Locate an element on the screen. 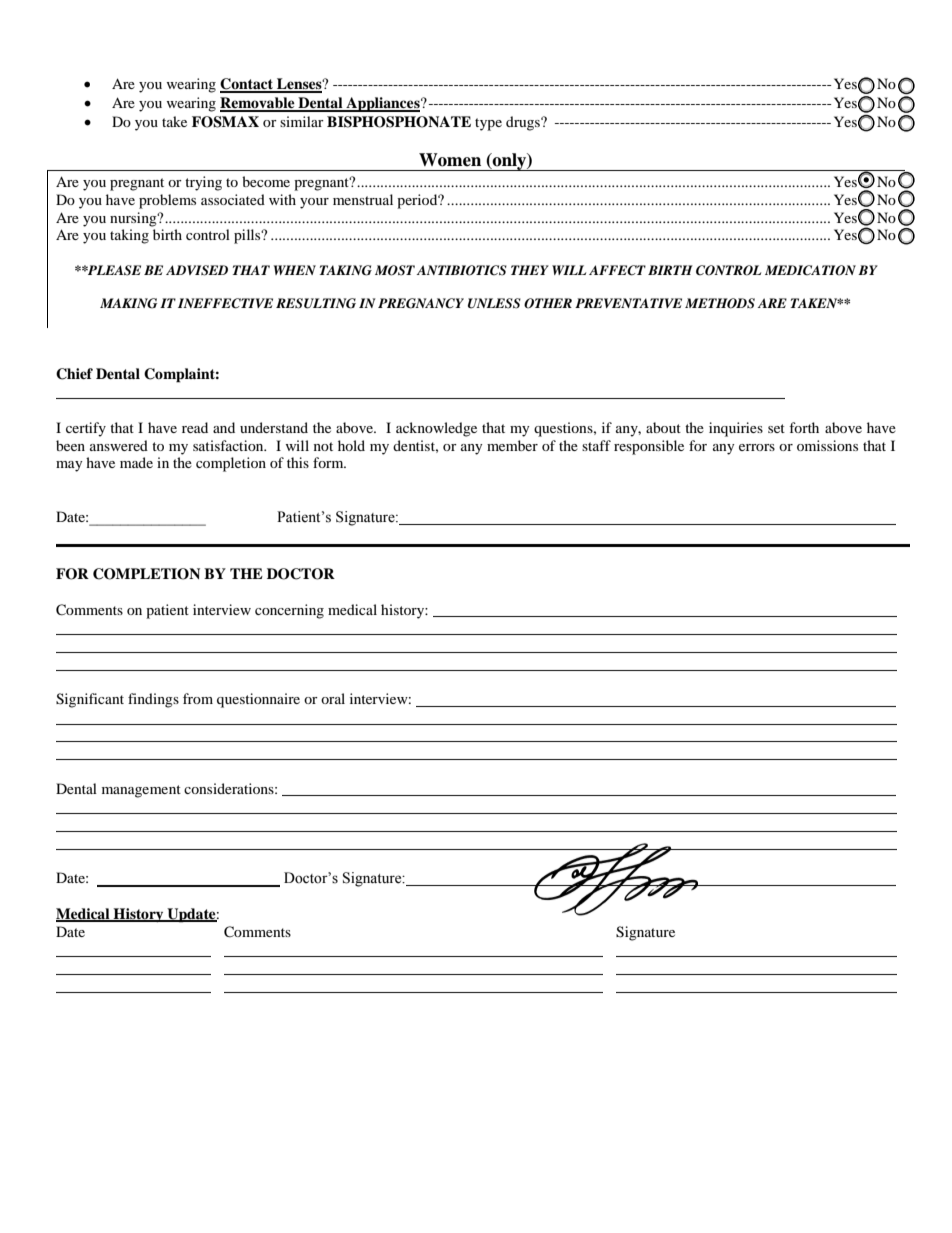 The height and width of the screenshot is (1233, 952). form is located at coordinates (329, 462).
